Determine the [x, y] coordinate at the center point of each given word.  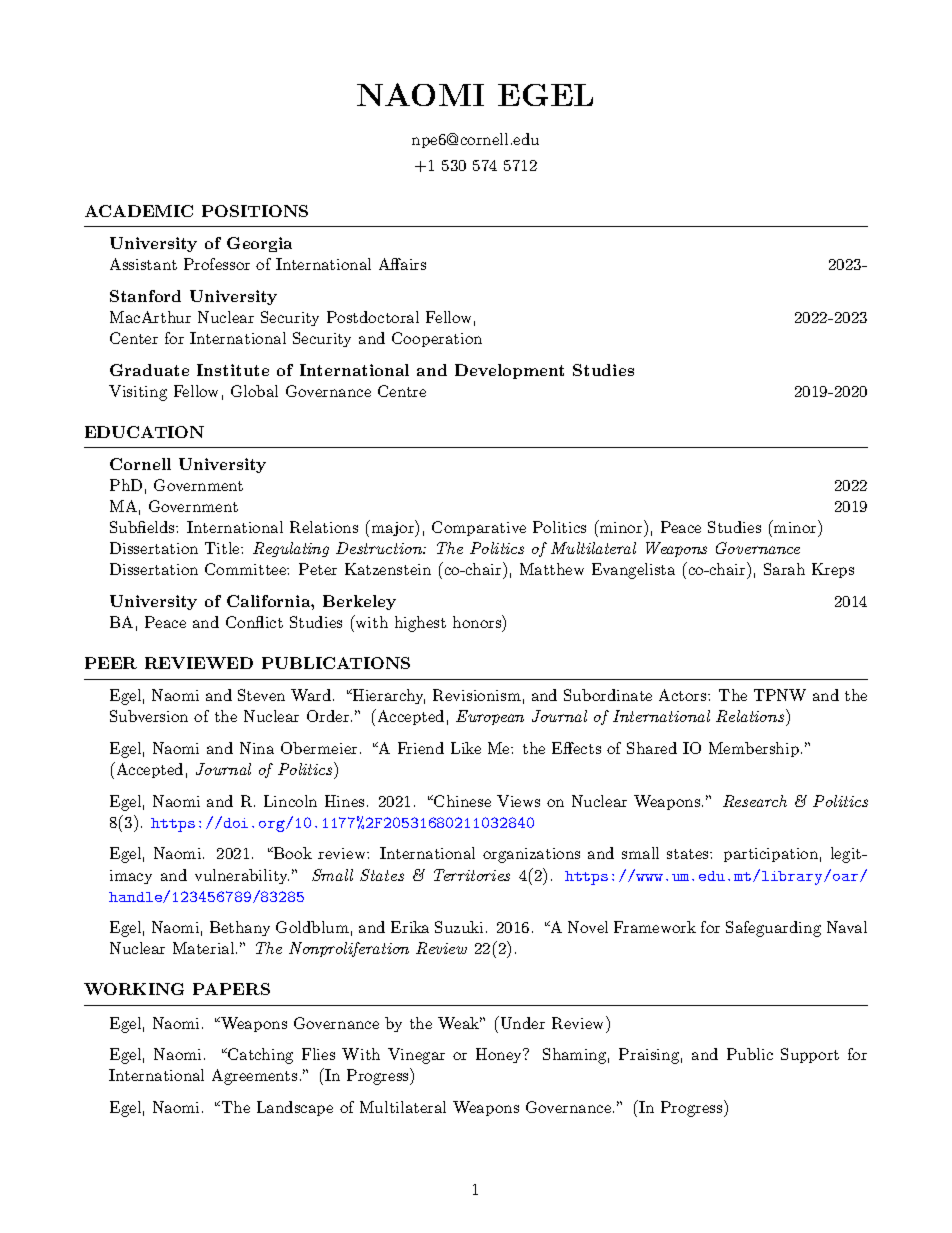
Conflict [254, 622]
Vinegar [416, 1056]
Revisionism [477, 695]
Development [509, 371]
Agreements [254, 1077]
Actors [682, 695]
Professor [217, 264]
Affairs [402, 264]
